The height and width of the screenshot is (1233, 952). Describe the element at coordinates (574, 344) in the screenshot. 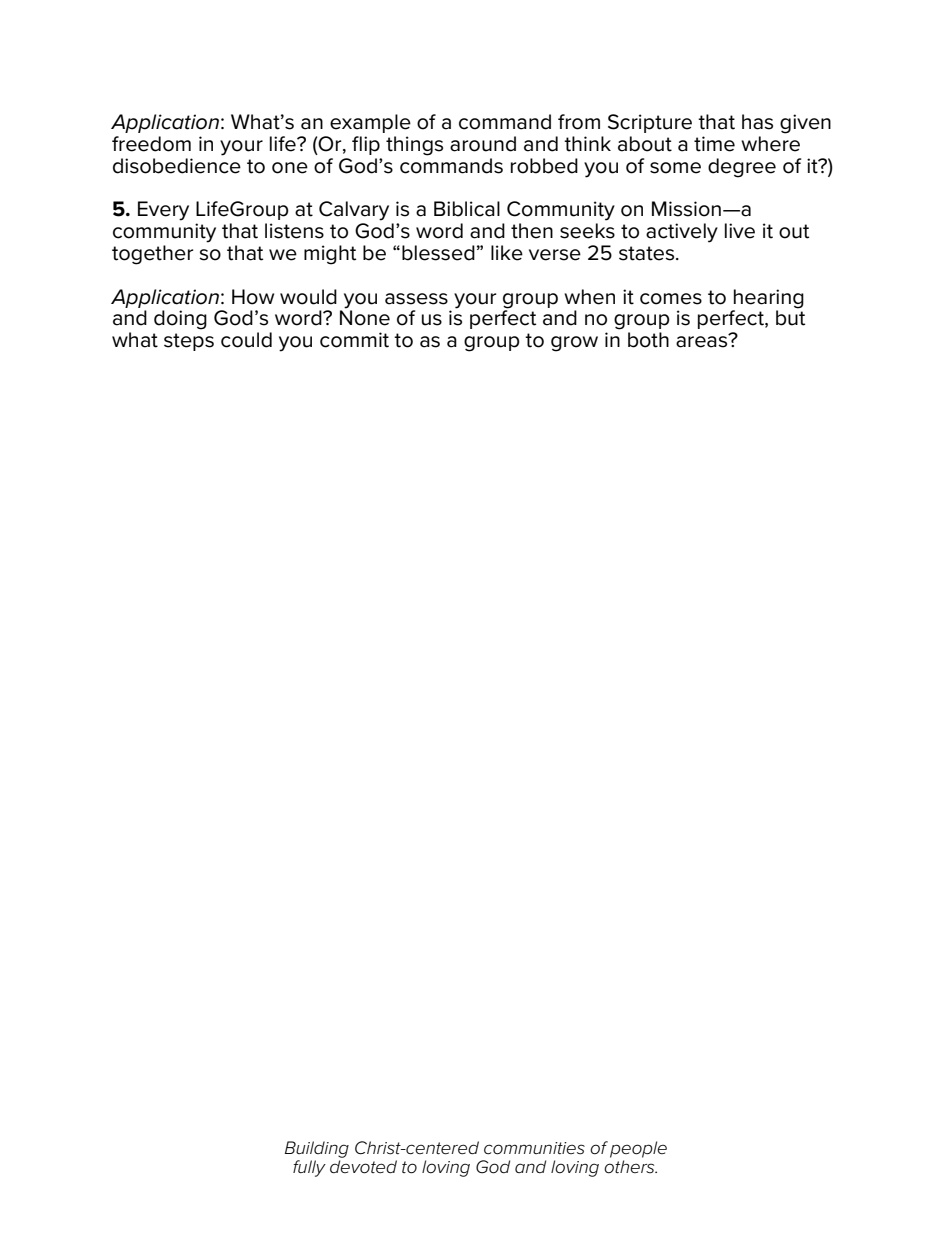

I see `grow` at that location.
